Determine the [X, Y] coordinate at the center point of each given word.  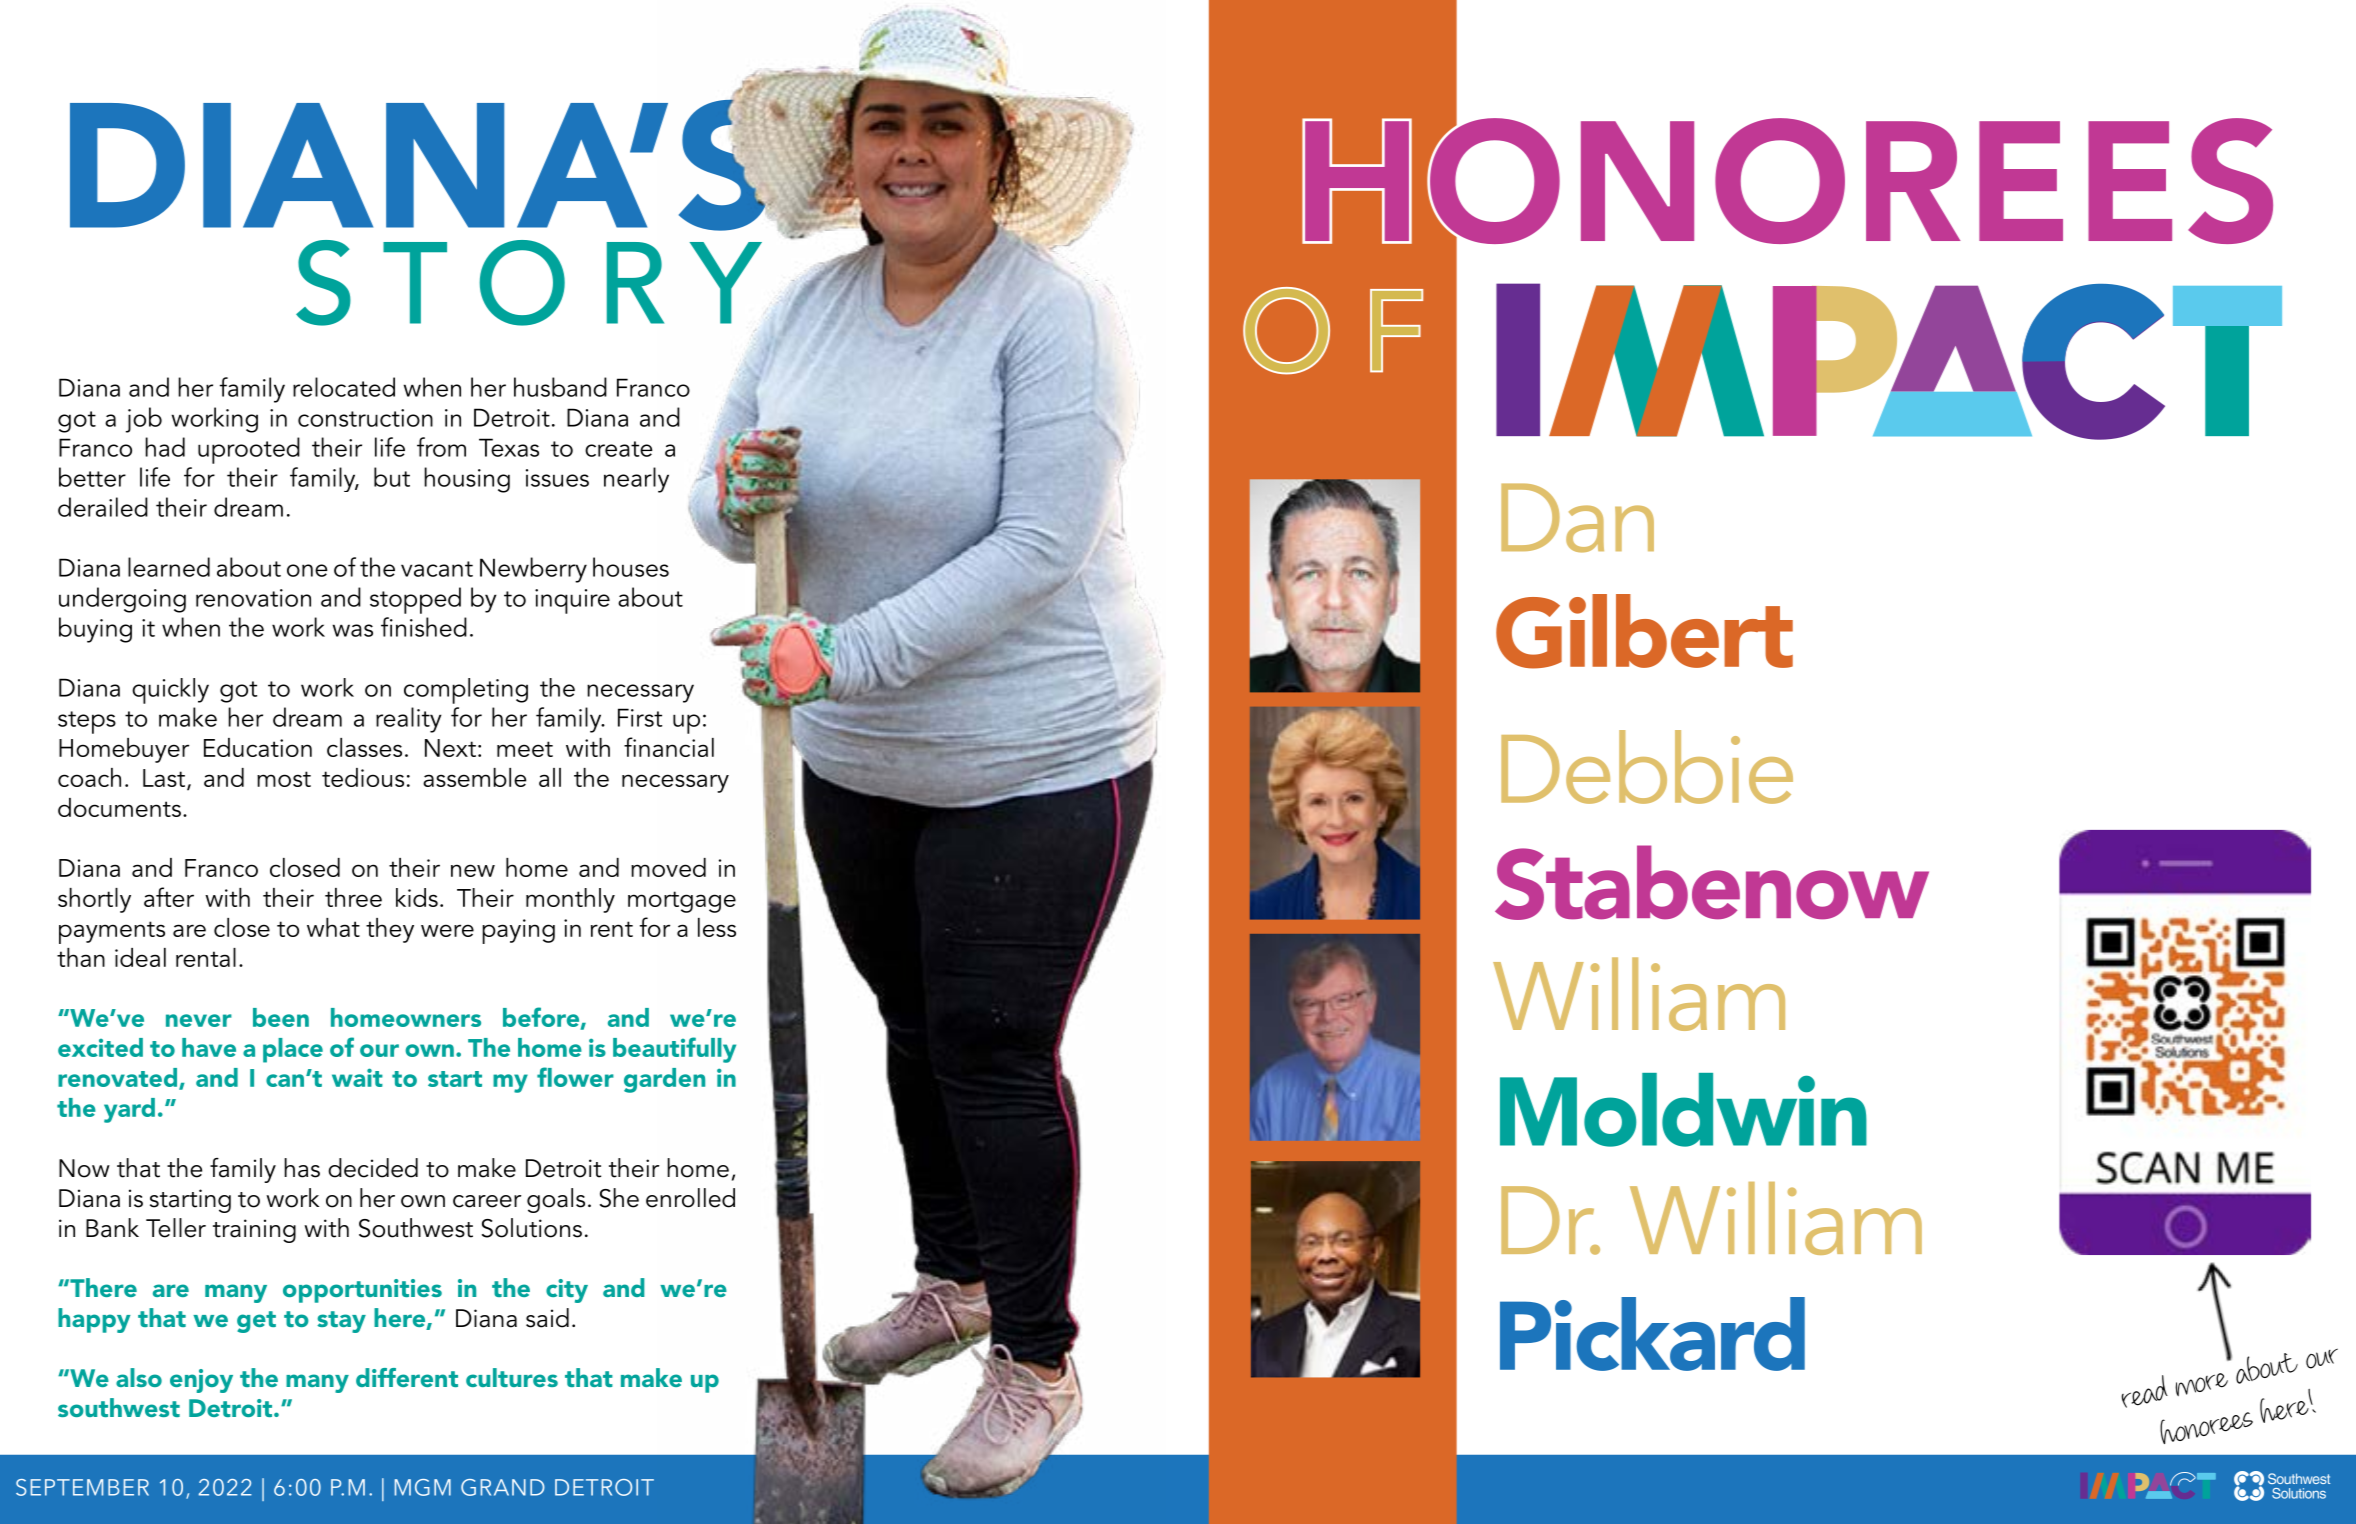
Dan [1577, 518]
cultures [512, 1377]
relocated [344, 387]
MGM [423, 1487]
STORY [529, 283]
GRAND [503, 1487]
